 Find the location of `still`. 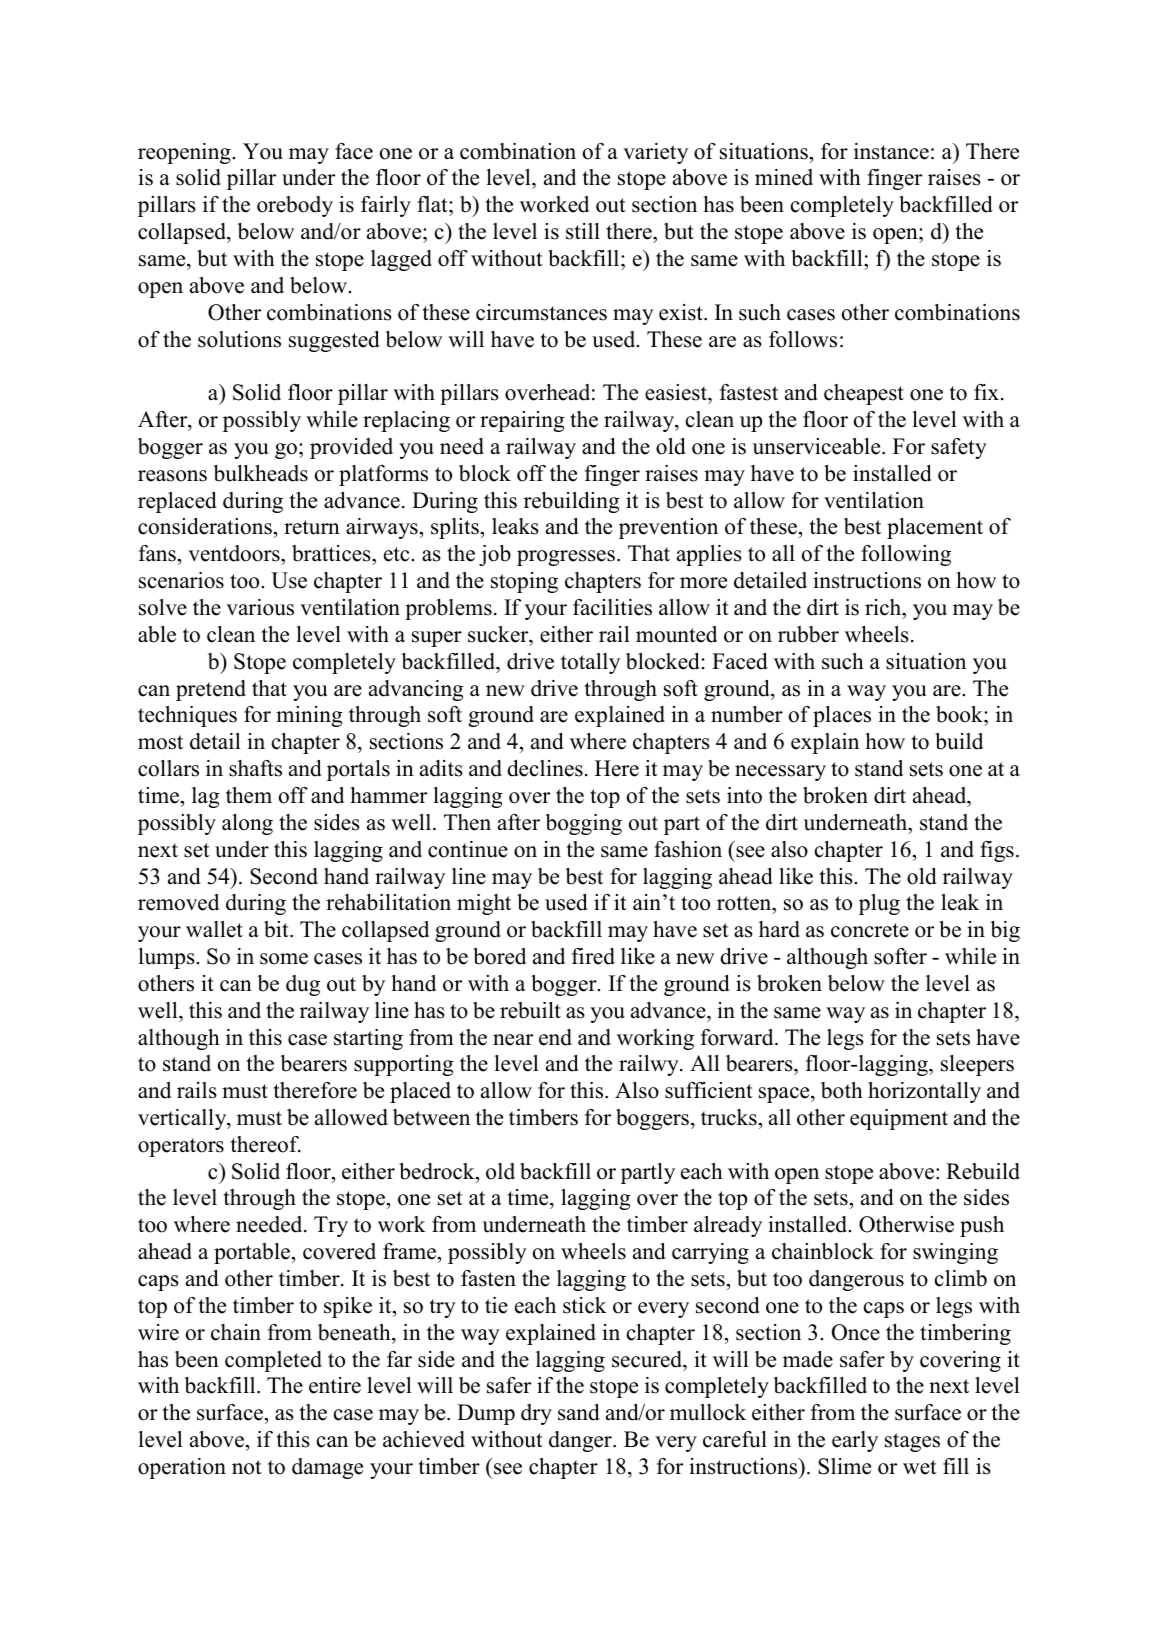

still is located at coordinates (583, 231).
